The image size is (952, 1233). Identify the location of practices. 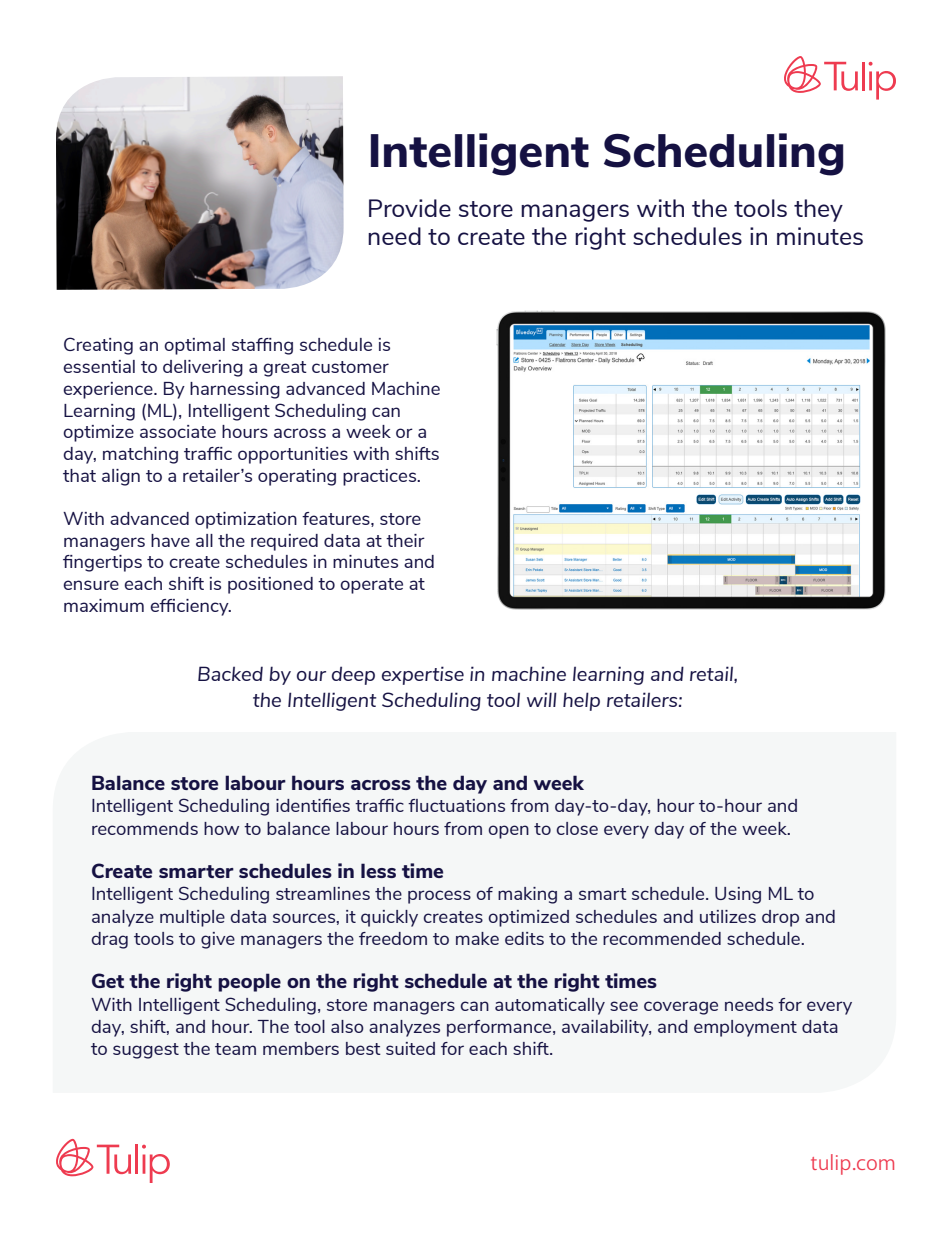
(381, 477).
